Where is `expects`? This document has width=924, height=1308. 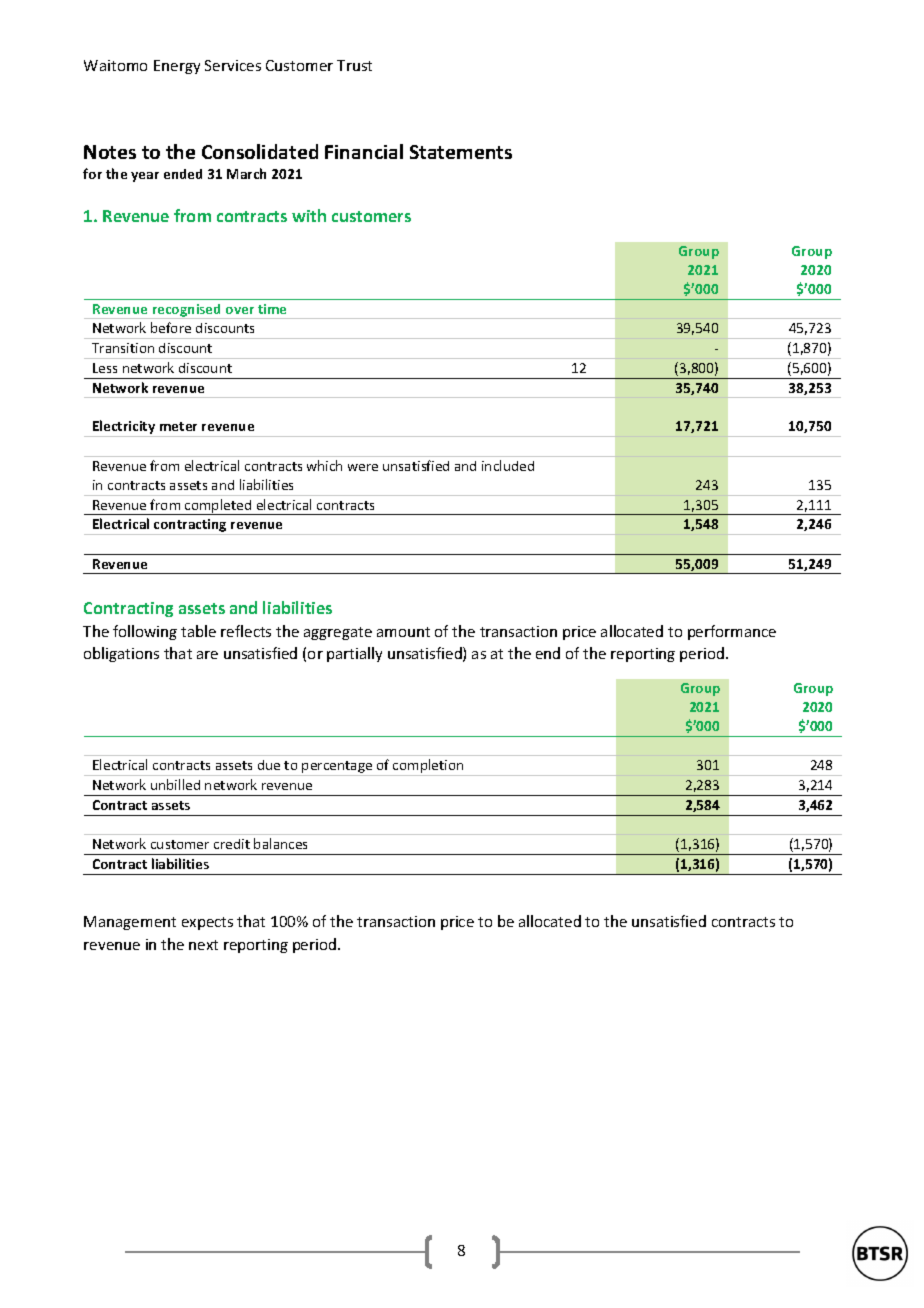 expects is located at coordinates (207, 923).
